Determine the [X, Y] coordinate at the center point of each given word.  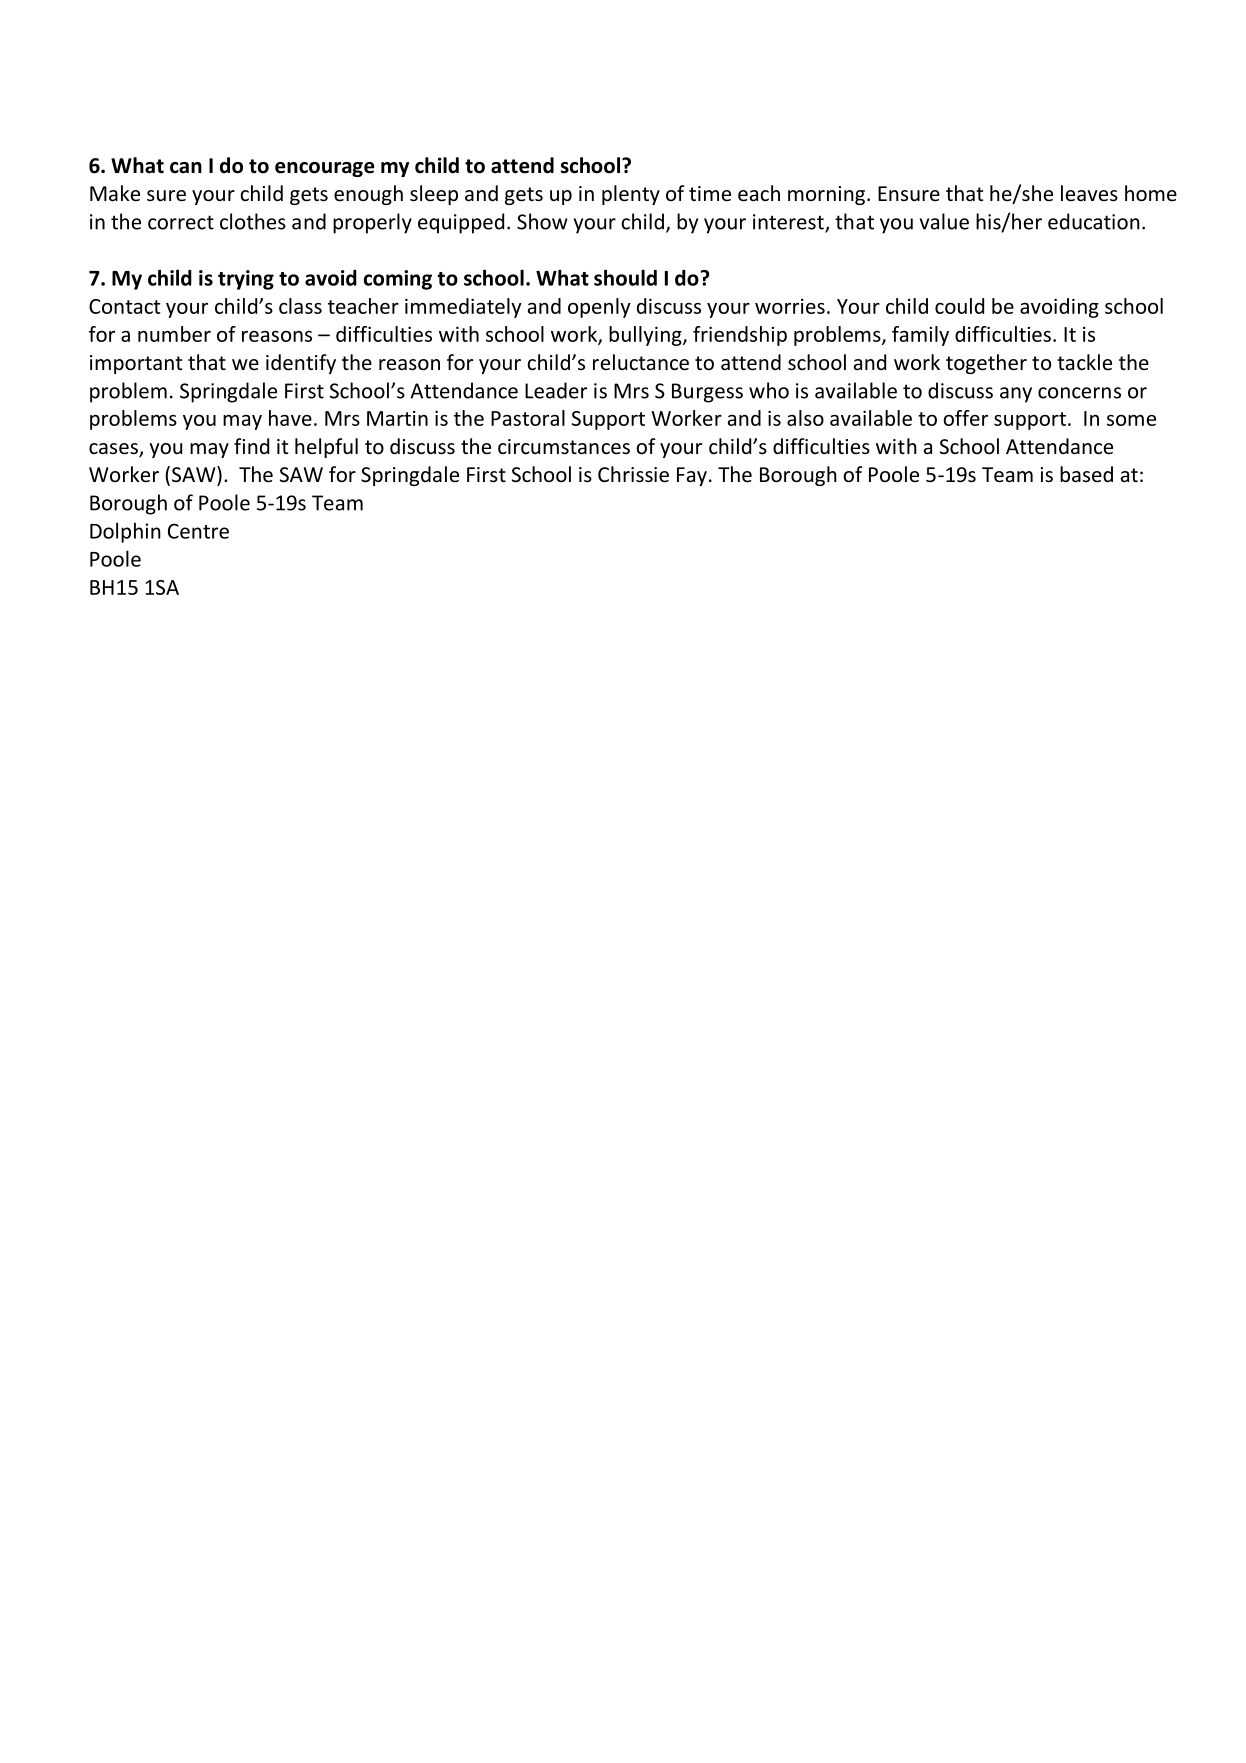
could [959, 306]
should [625, 277]
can [186, 168]
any [1016, 395]
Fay [692, 476]
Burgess [707, 393]
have [290, 418]
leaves [1089, 193]
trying [246, 280]
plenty [631, 195]
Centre [198, 531]
